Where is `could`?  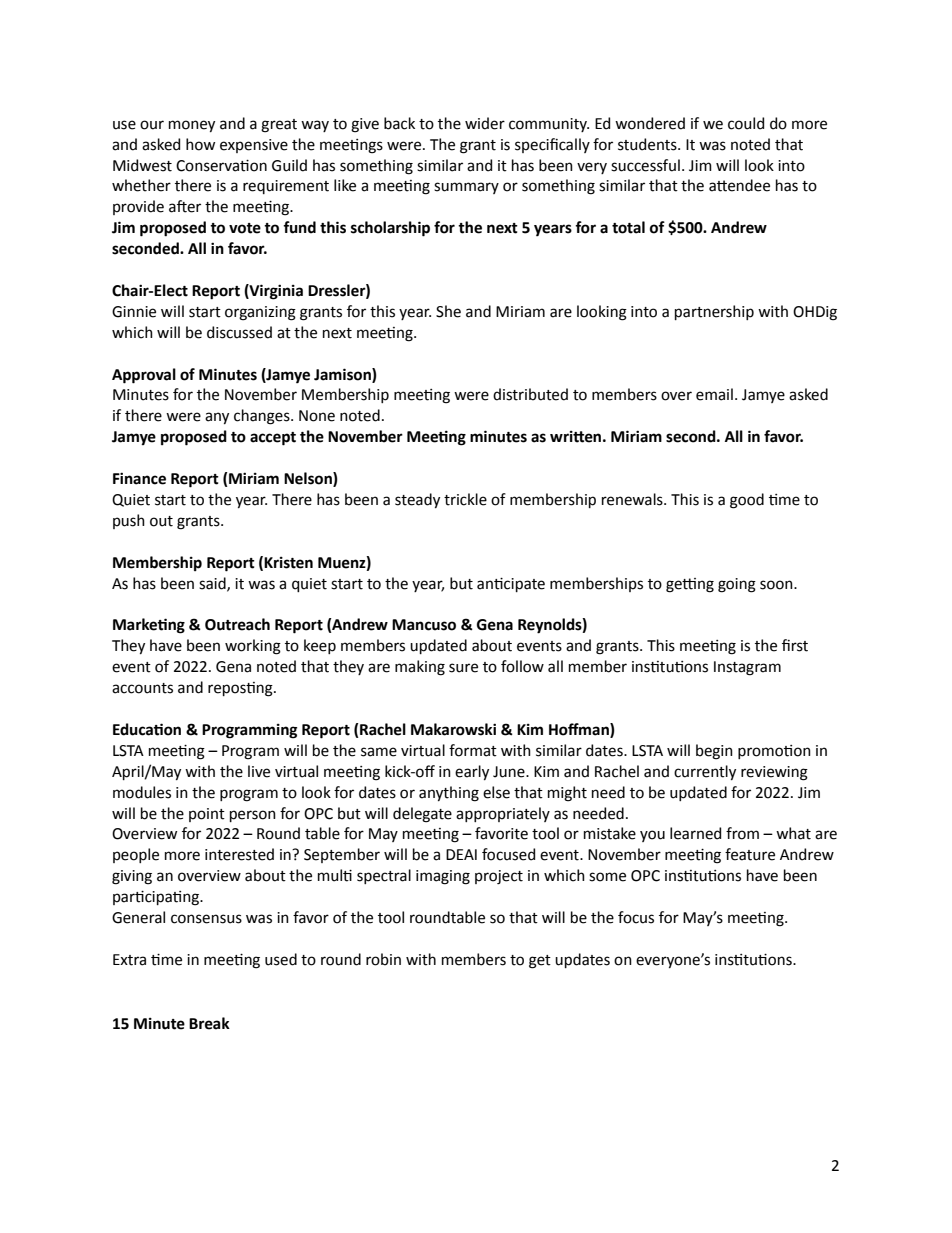
could is located at coordinates (746, 123).
